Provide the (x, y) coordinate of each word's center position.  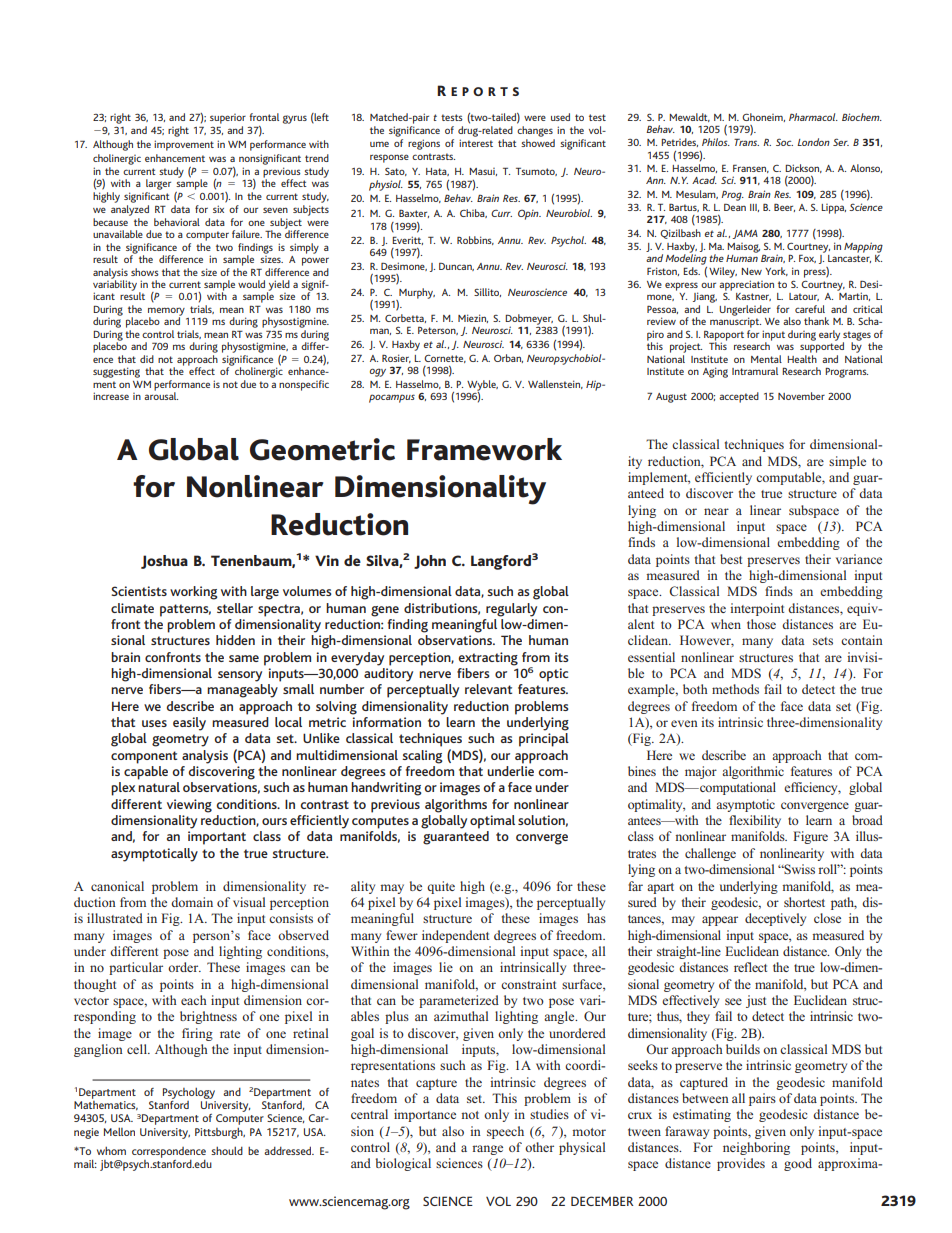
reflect (750, 967)
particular (136, 968)
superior (228, 119)
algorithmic (753, 772)
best (731, 559)
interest (476, 143)
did (147, 359)
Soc (784, 142)
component (144, 757)
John (430, 562)
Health (802, 359)
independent (455, 936)
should (227, 1151)
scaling (422, 757)
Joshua (164, 562)
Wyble (482, 386)
